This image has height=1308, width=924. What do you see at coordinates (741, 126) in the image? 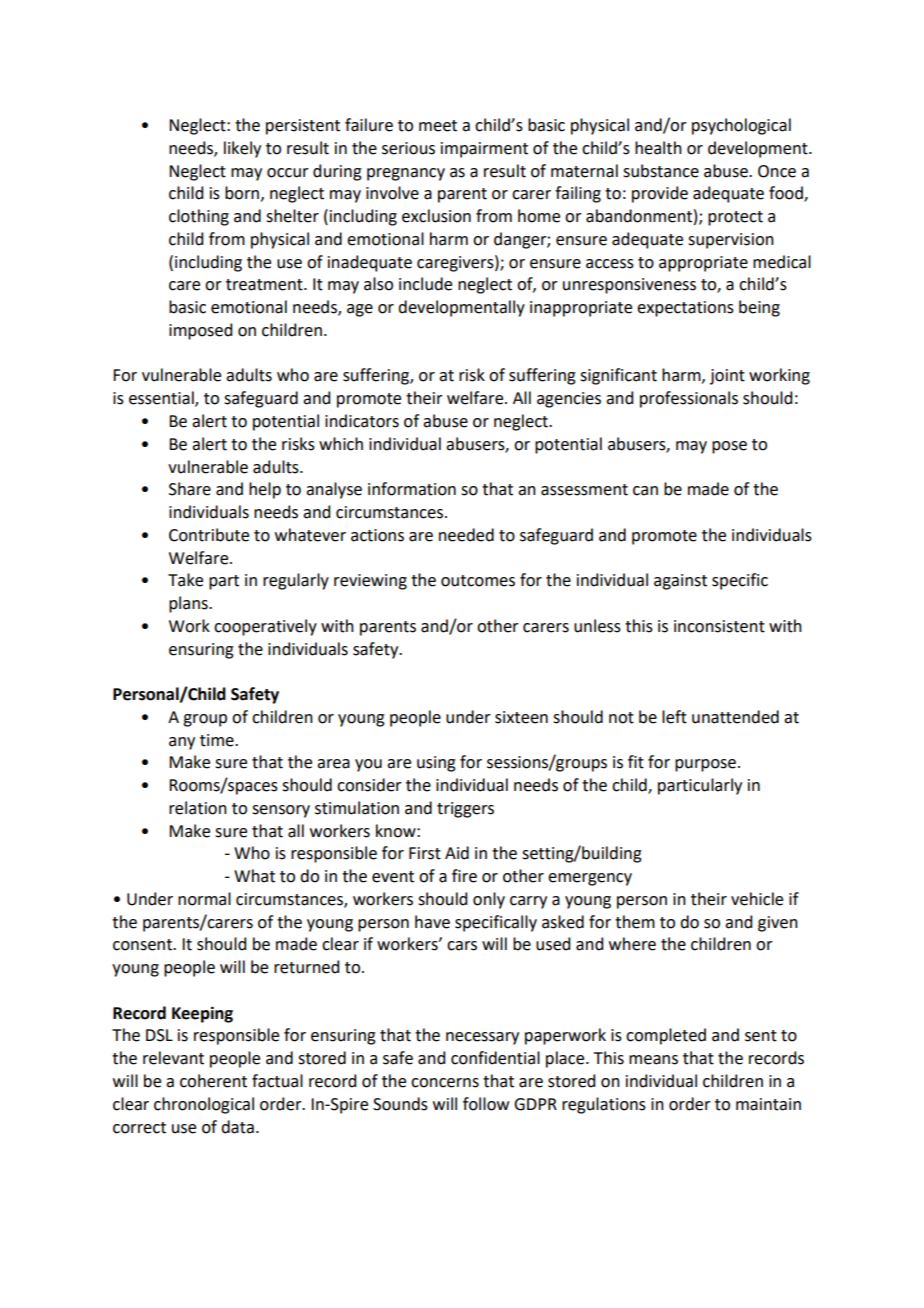
I see `psychological` at bounding box center [741, 126].
